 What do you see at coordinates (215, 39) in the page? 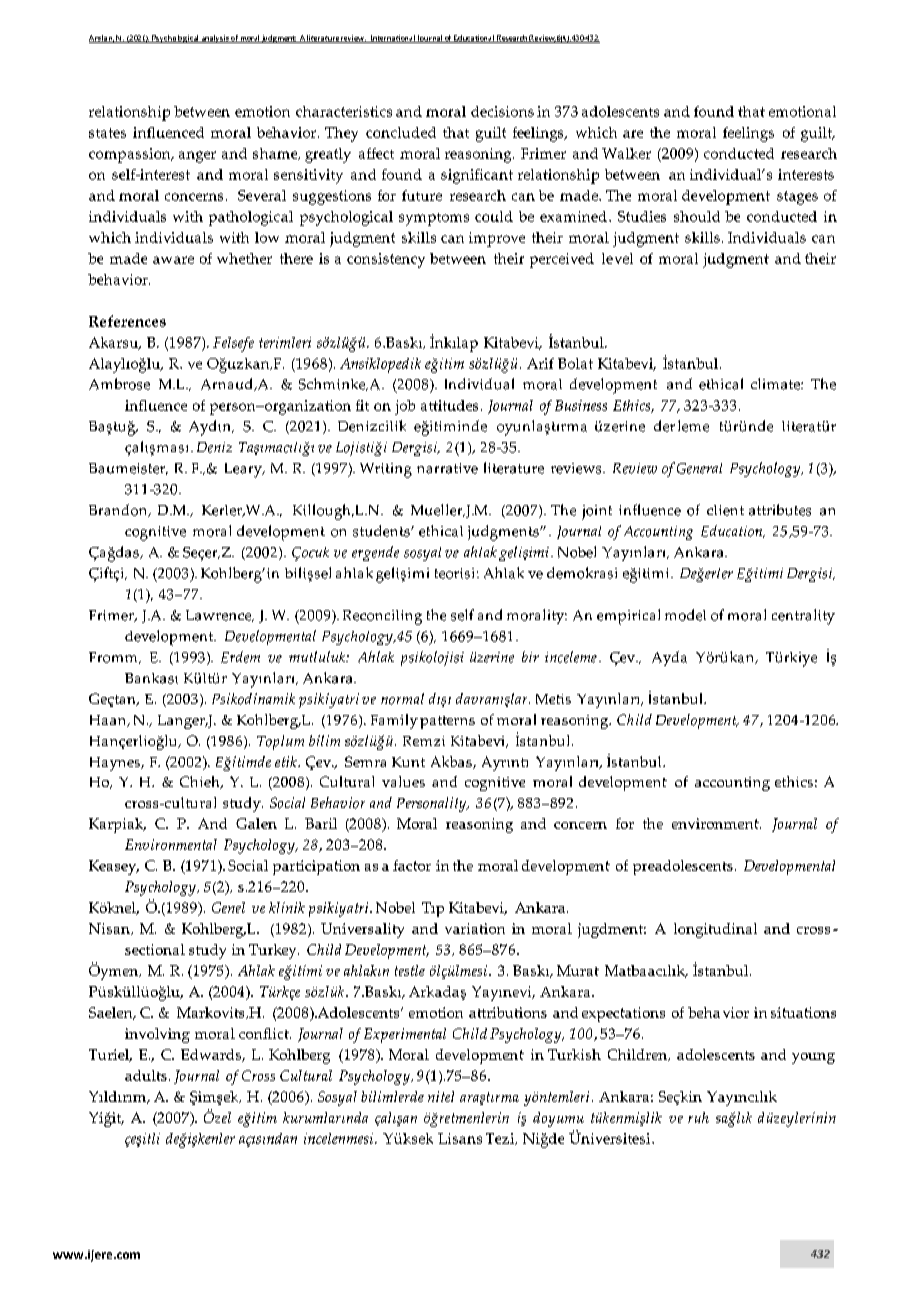
I see `analysis` at bounding box center [215, 39].
